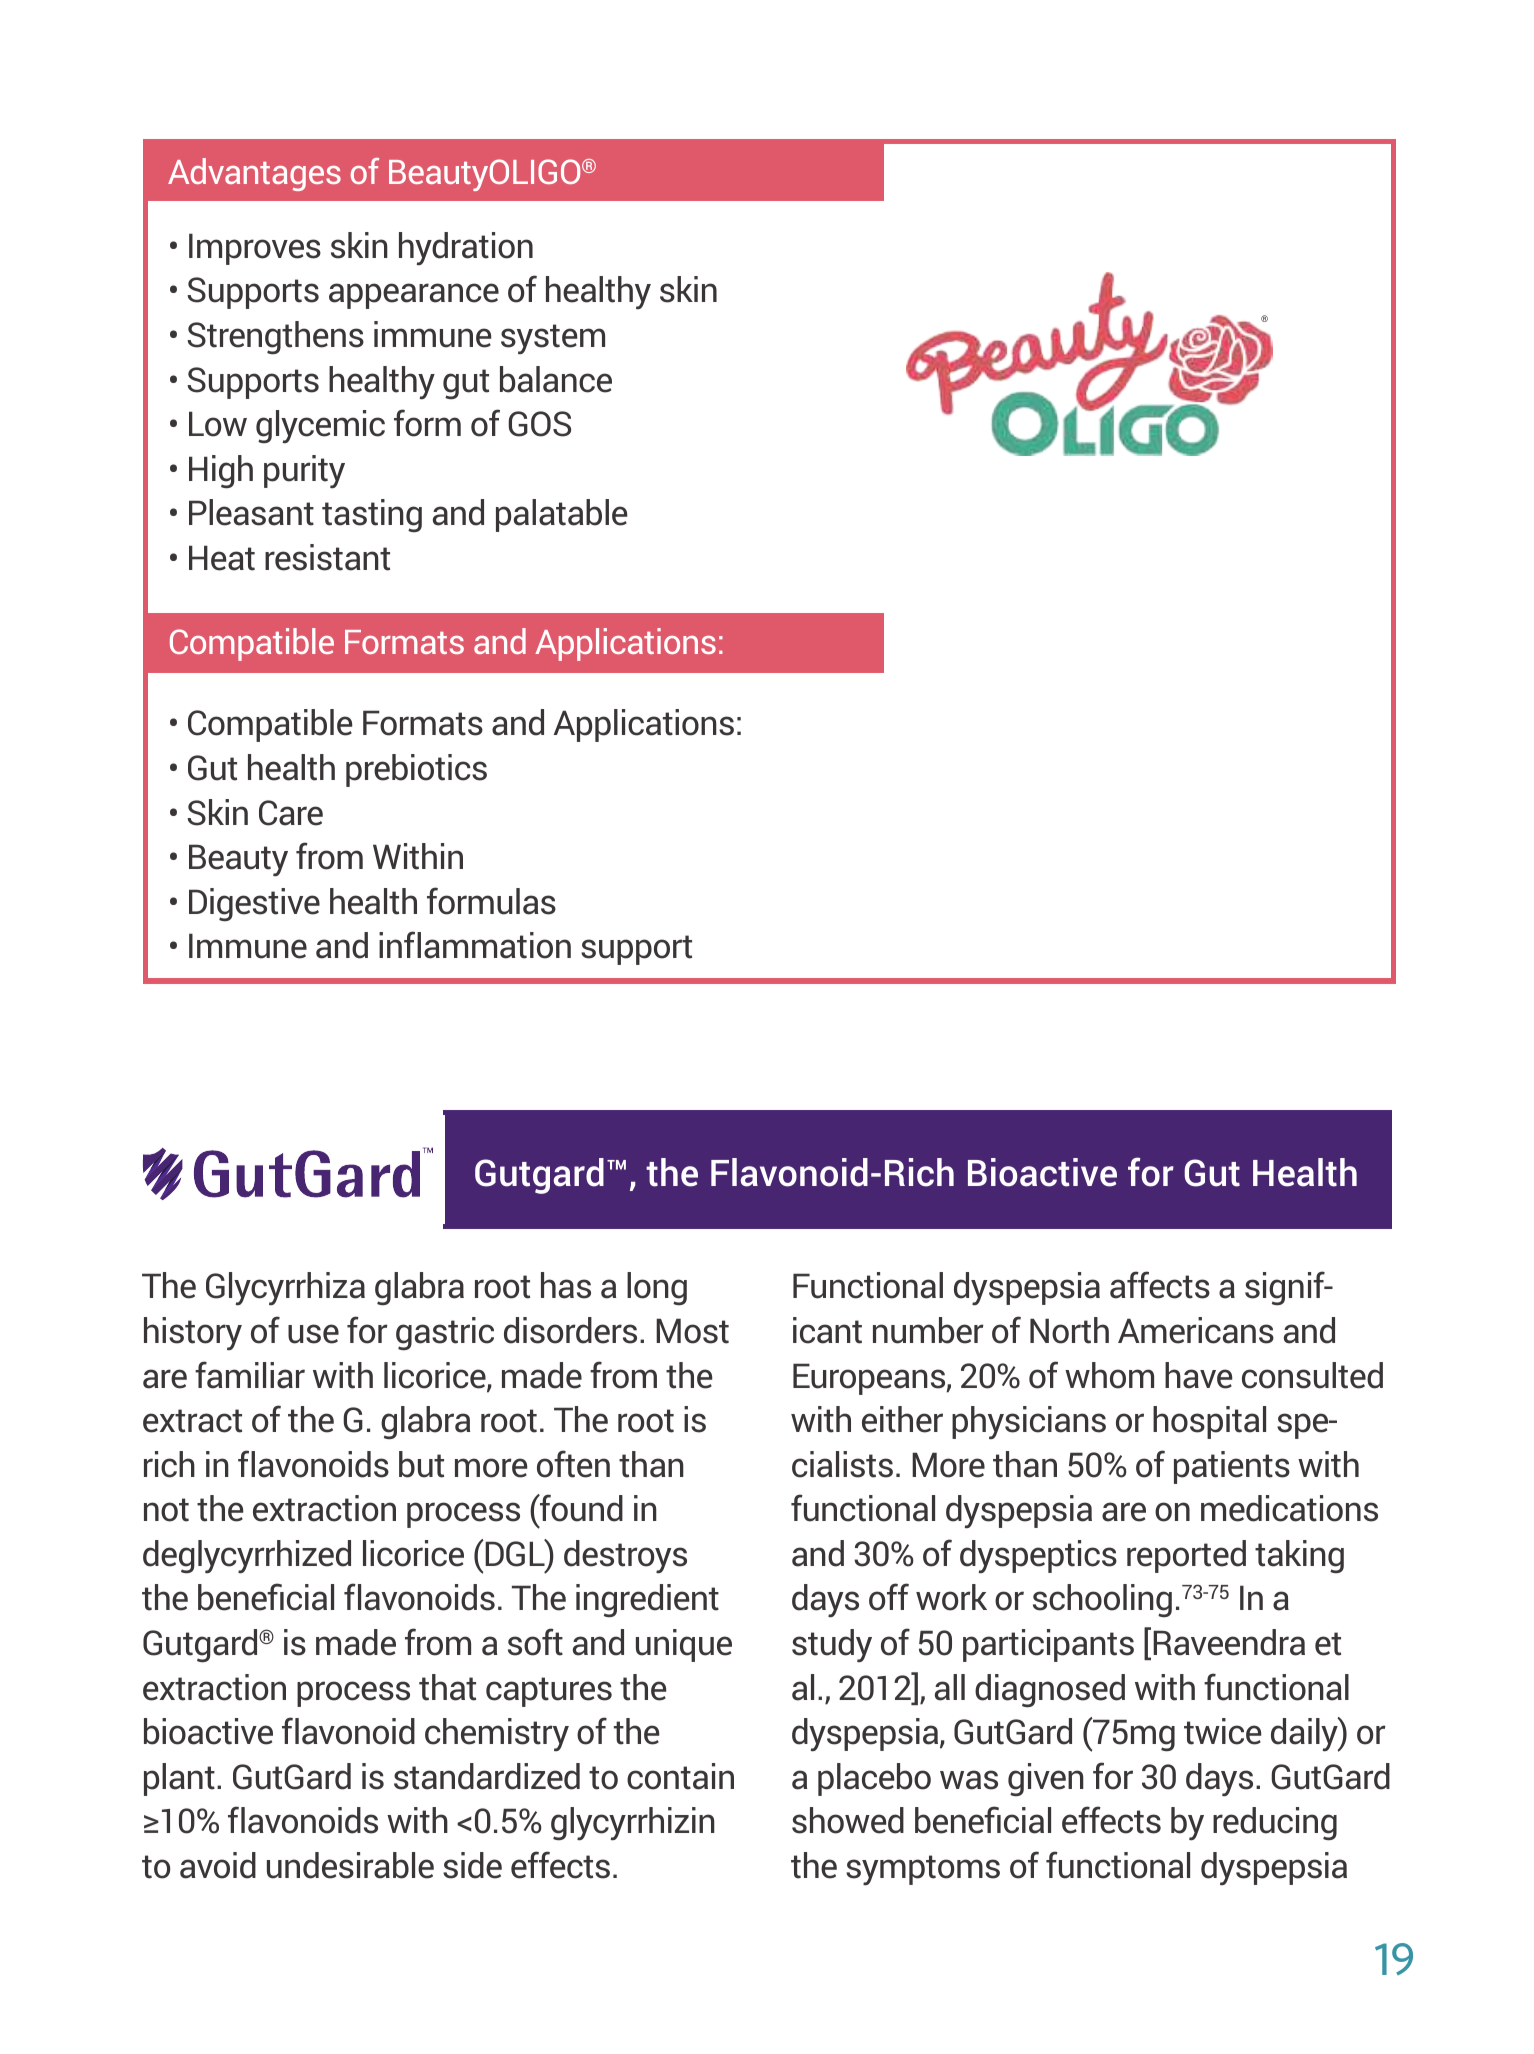  Describe the element at coordinates (553, 339) in the image. I see `system` at that location.
